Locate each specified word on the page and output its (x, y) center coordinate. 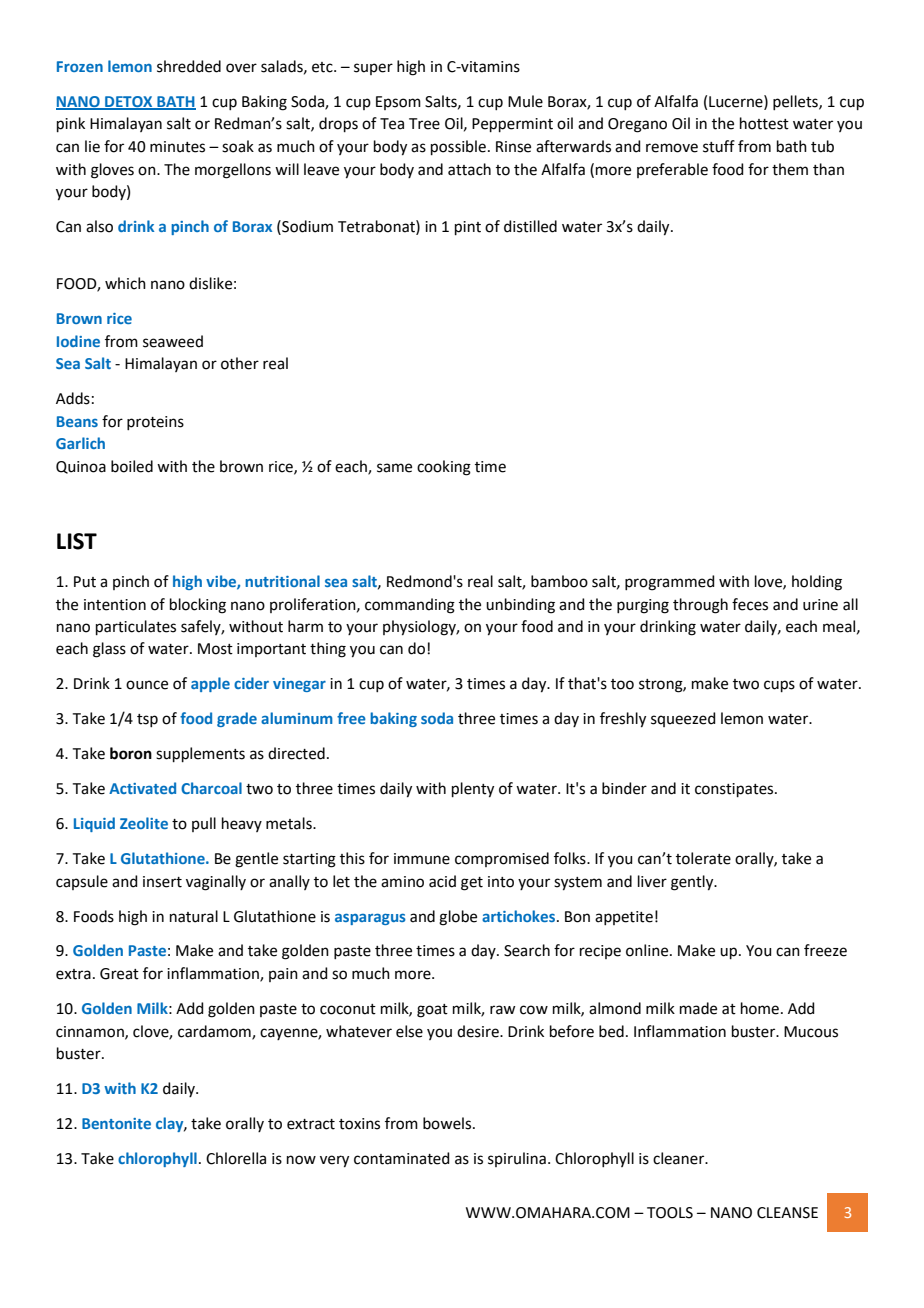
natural (194, 916)
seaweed (173, 341)
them (790, 169)
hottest (764, 123)
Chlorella (236, 1158)
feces (750, 604)
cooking (444, 468)
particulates (136, 627)
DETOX (129, 102)
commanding (410, 606)
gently (693, 883)
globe (458, 918)
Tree (424, 124)
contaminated (402, 1158)
